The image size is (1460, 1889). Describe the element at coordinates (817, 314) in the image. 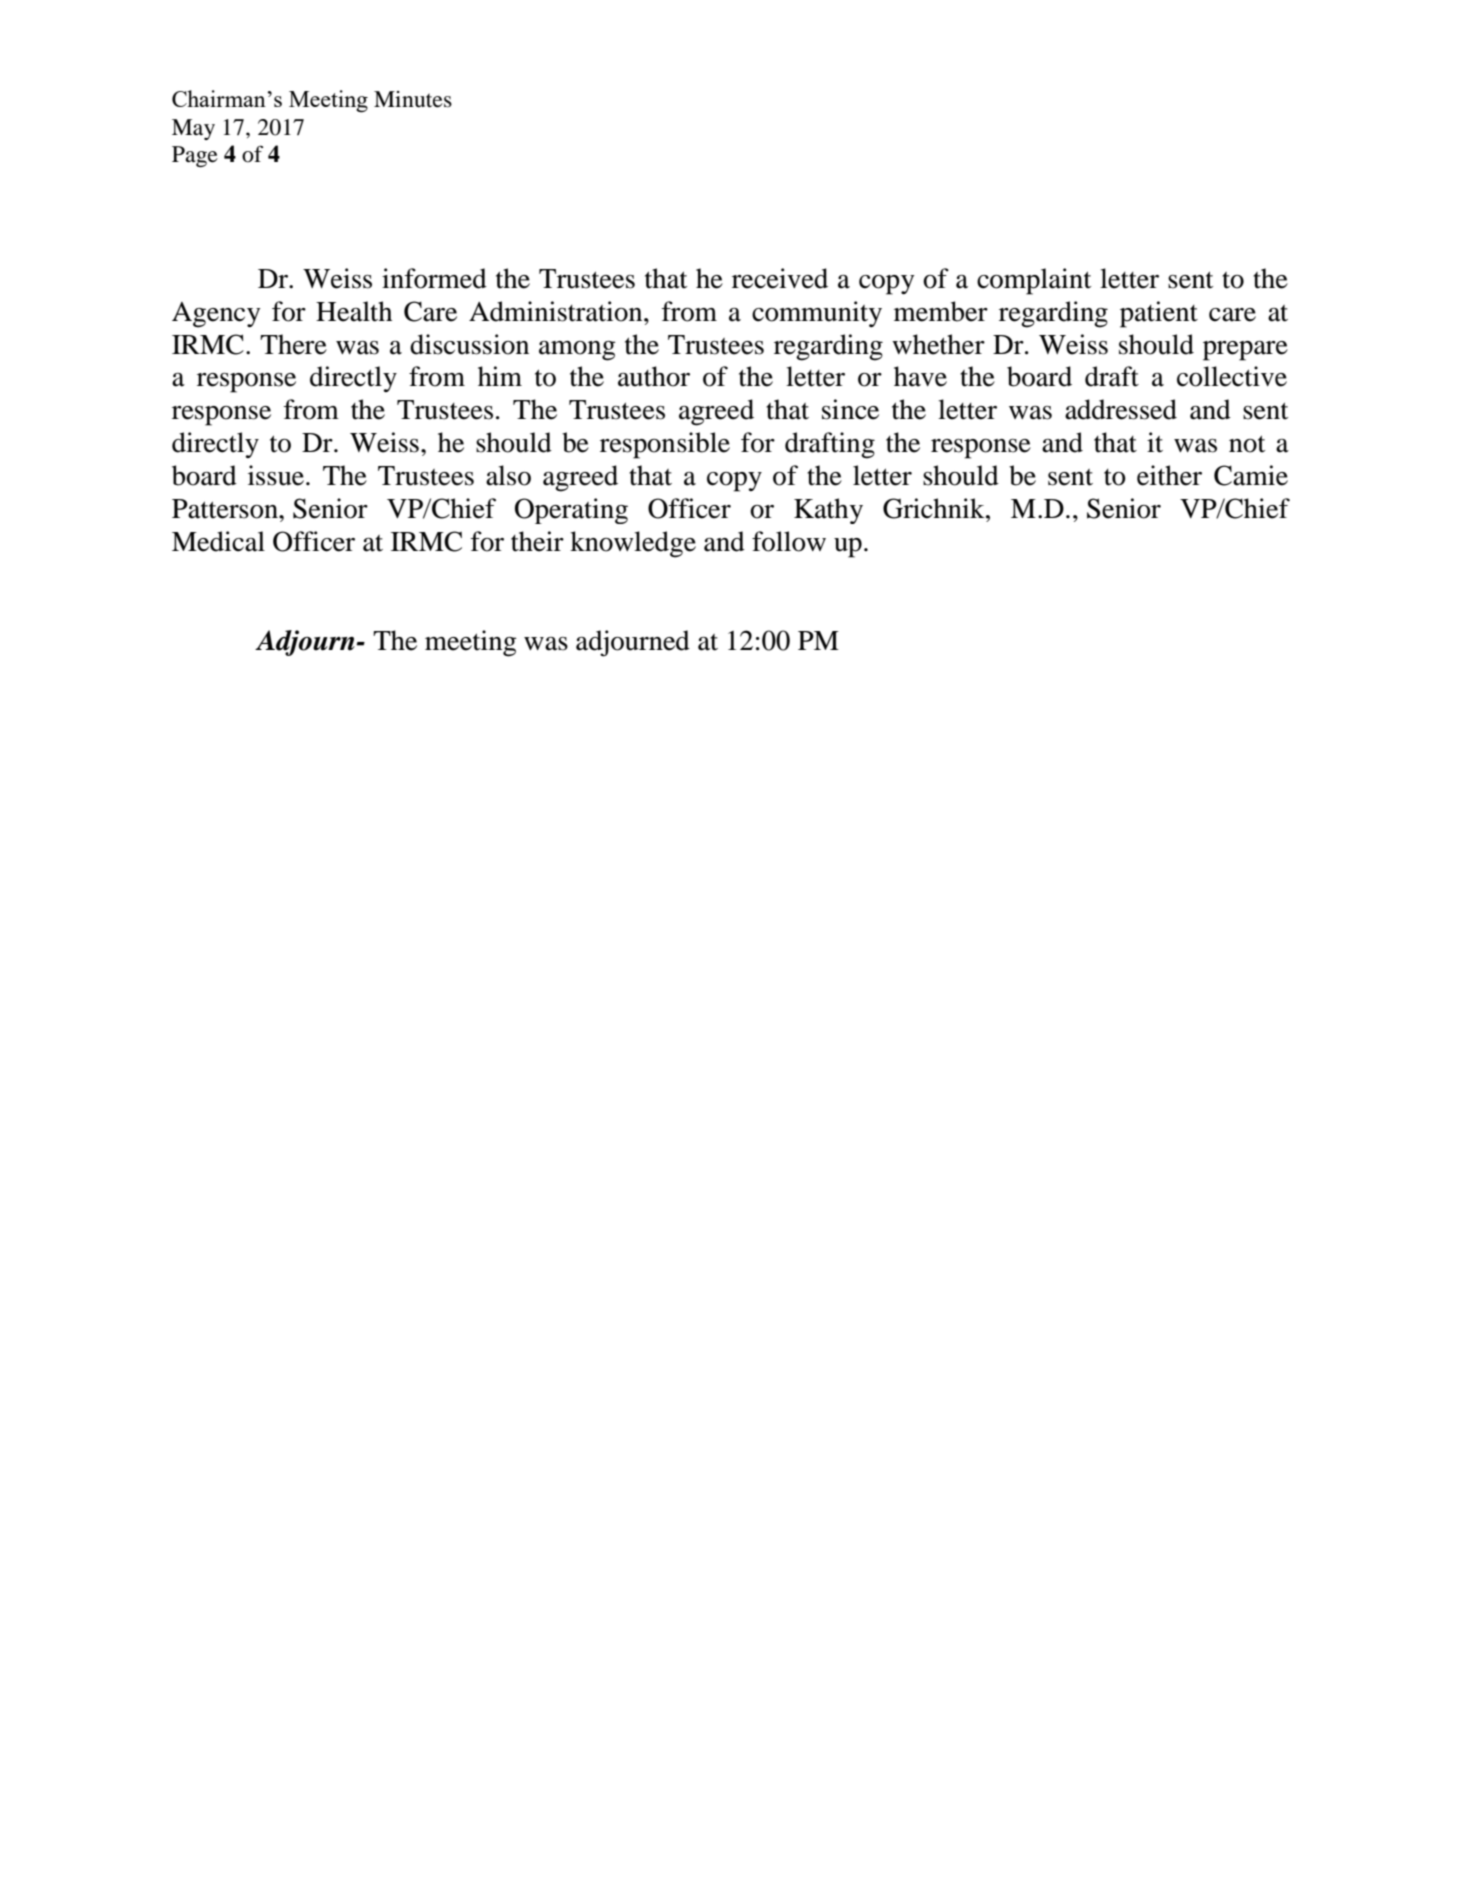

I see `community` at that location.
